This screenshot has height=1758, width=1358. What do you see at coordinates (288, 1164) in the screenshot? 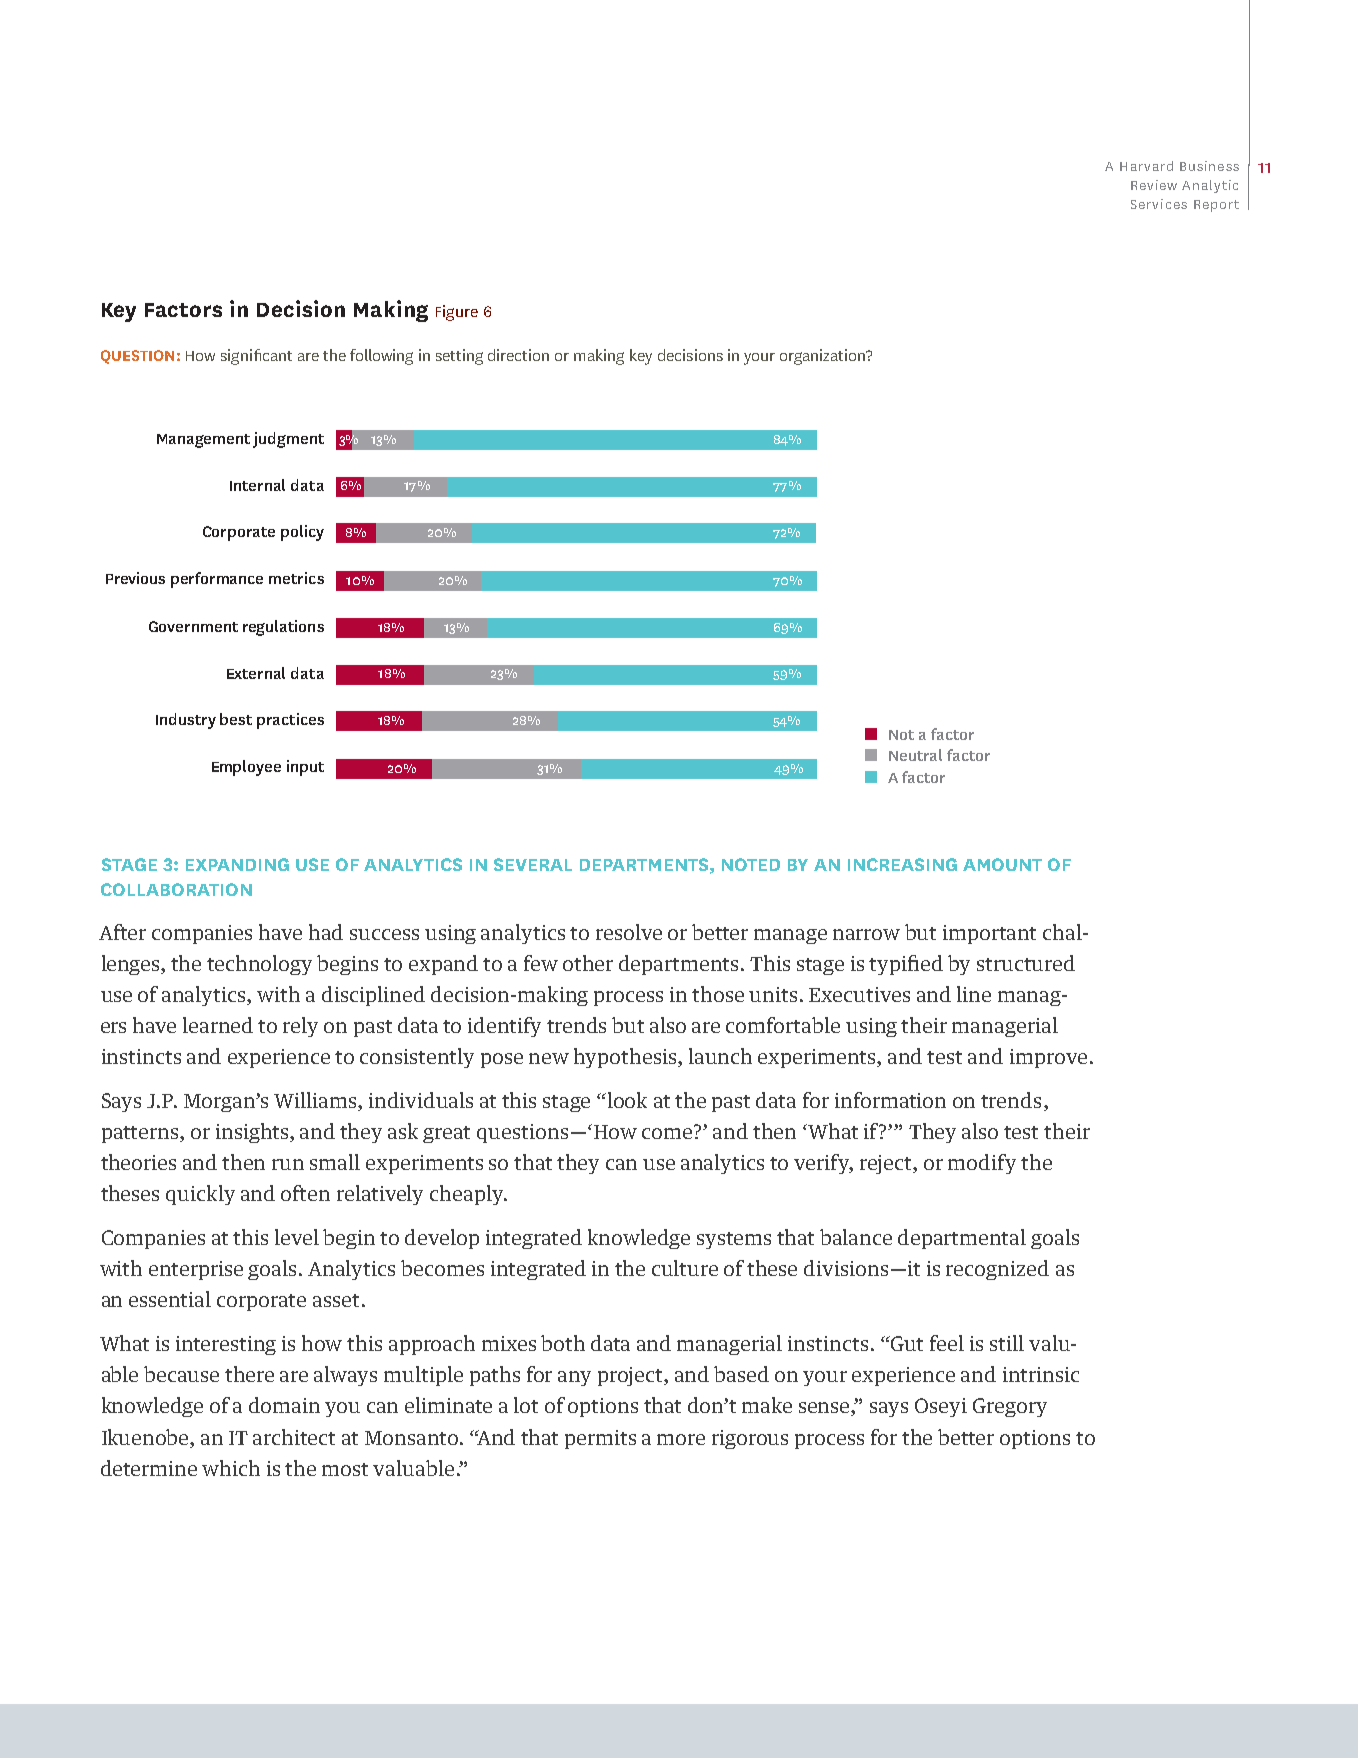
I see `run` at bounding box center [288, 1164].
